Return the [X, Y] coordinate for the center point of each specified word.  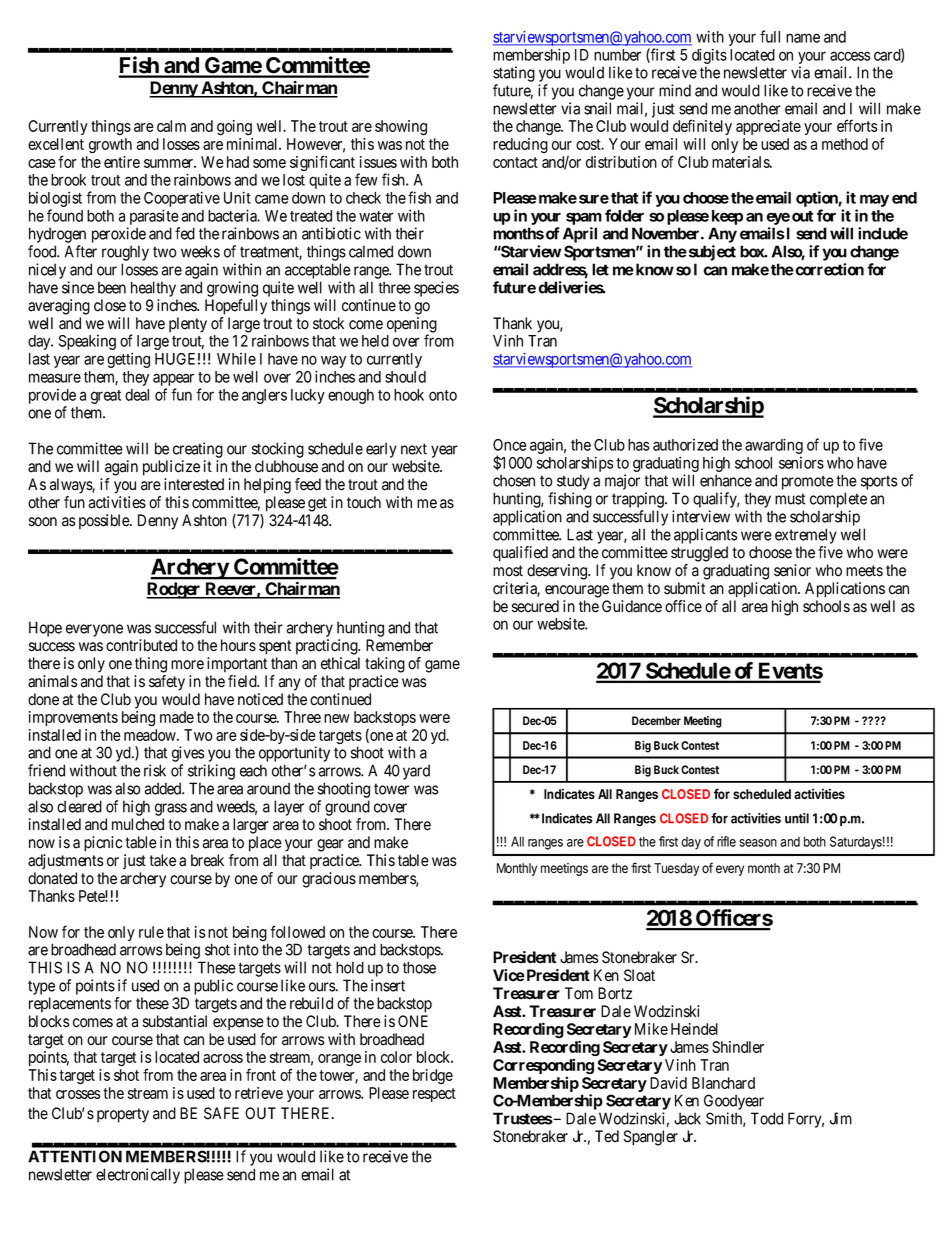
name [803, 38]
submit [685, 588]
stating [514, 74]
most [508, 571]
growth [110, 146]
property [123, 1115]
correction [828, 269]
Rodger [174, 590]
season [758, 843]
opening [412, 326]
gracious [329, 880]
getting [128, 360]
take [163, 860]
